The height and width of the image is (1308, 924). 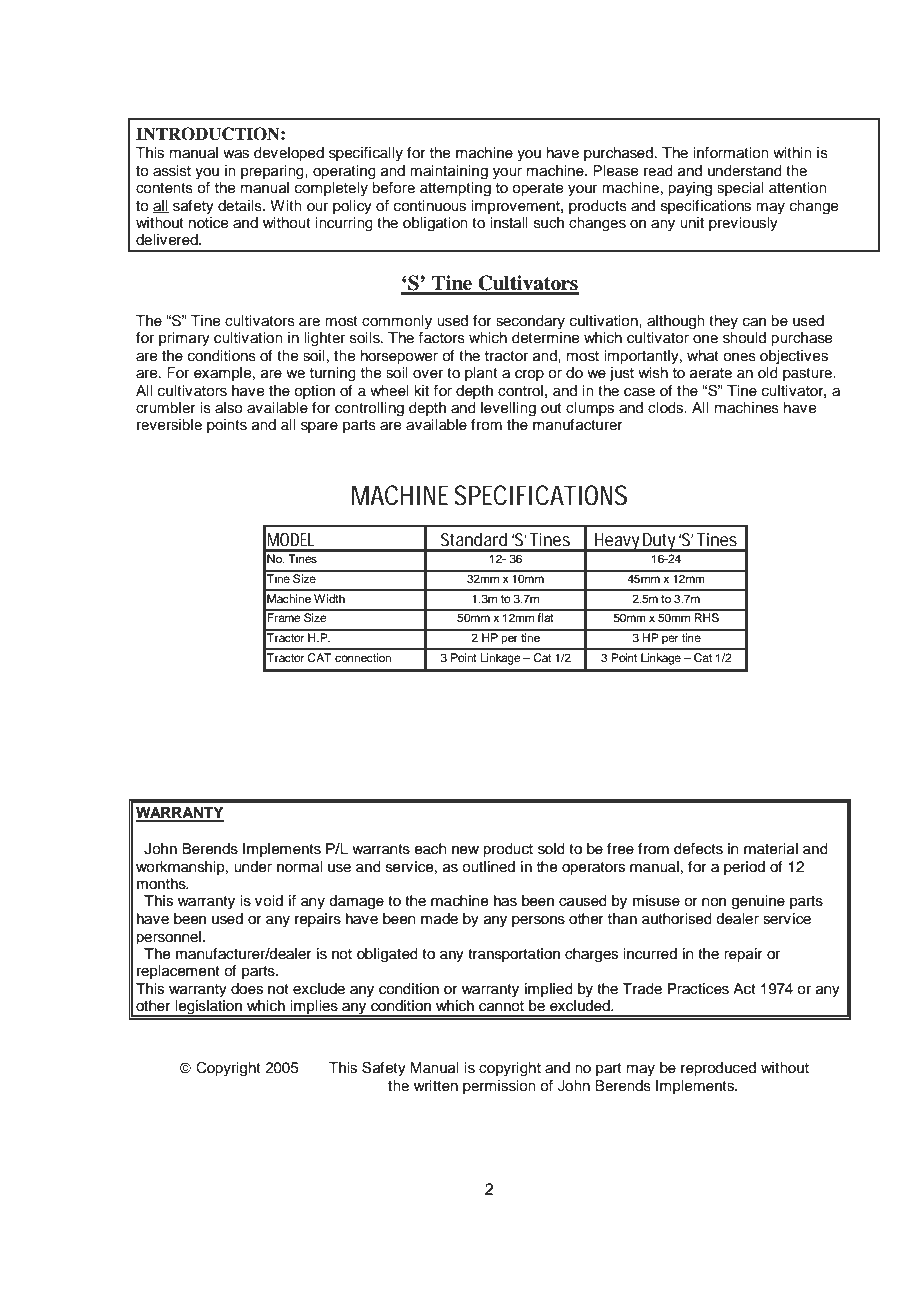 I want to click on attempting, so click(x=455, y=189).
